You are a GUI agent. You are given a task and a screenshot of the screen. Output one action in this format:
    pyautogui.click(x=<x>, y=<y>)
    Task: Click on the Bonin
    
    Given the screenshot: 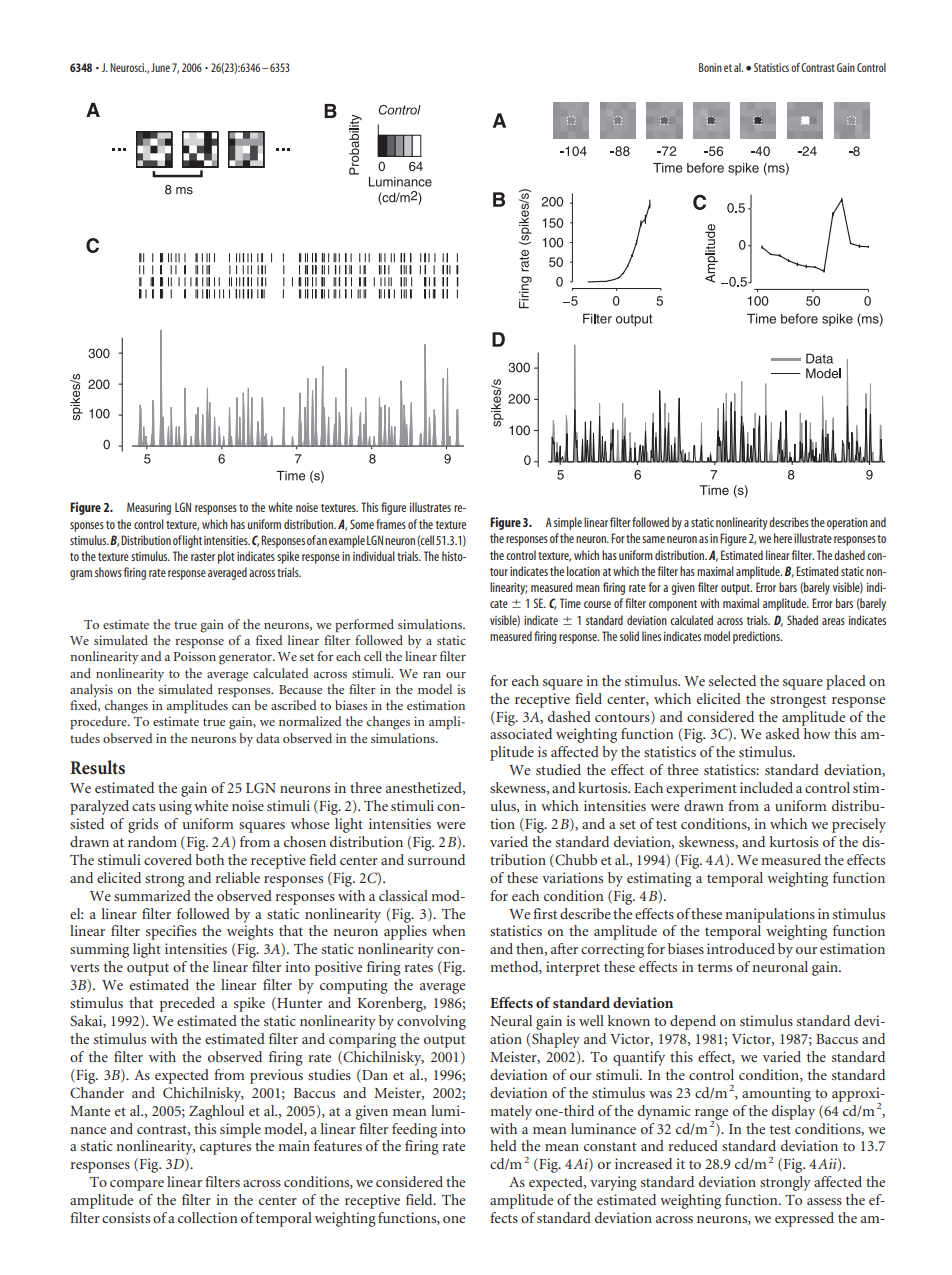 What is the action you would take?
    pyautogui.click(x=710, y=67)
